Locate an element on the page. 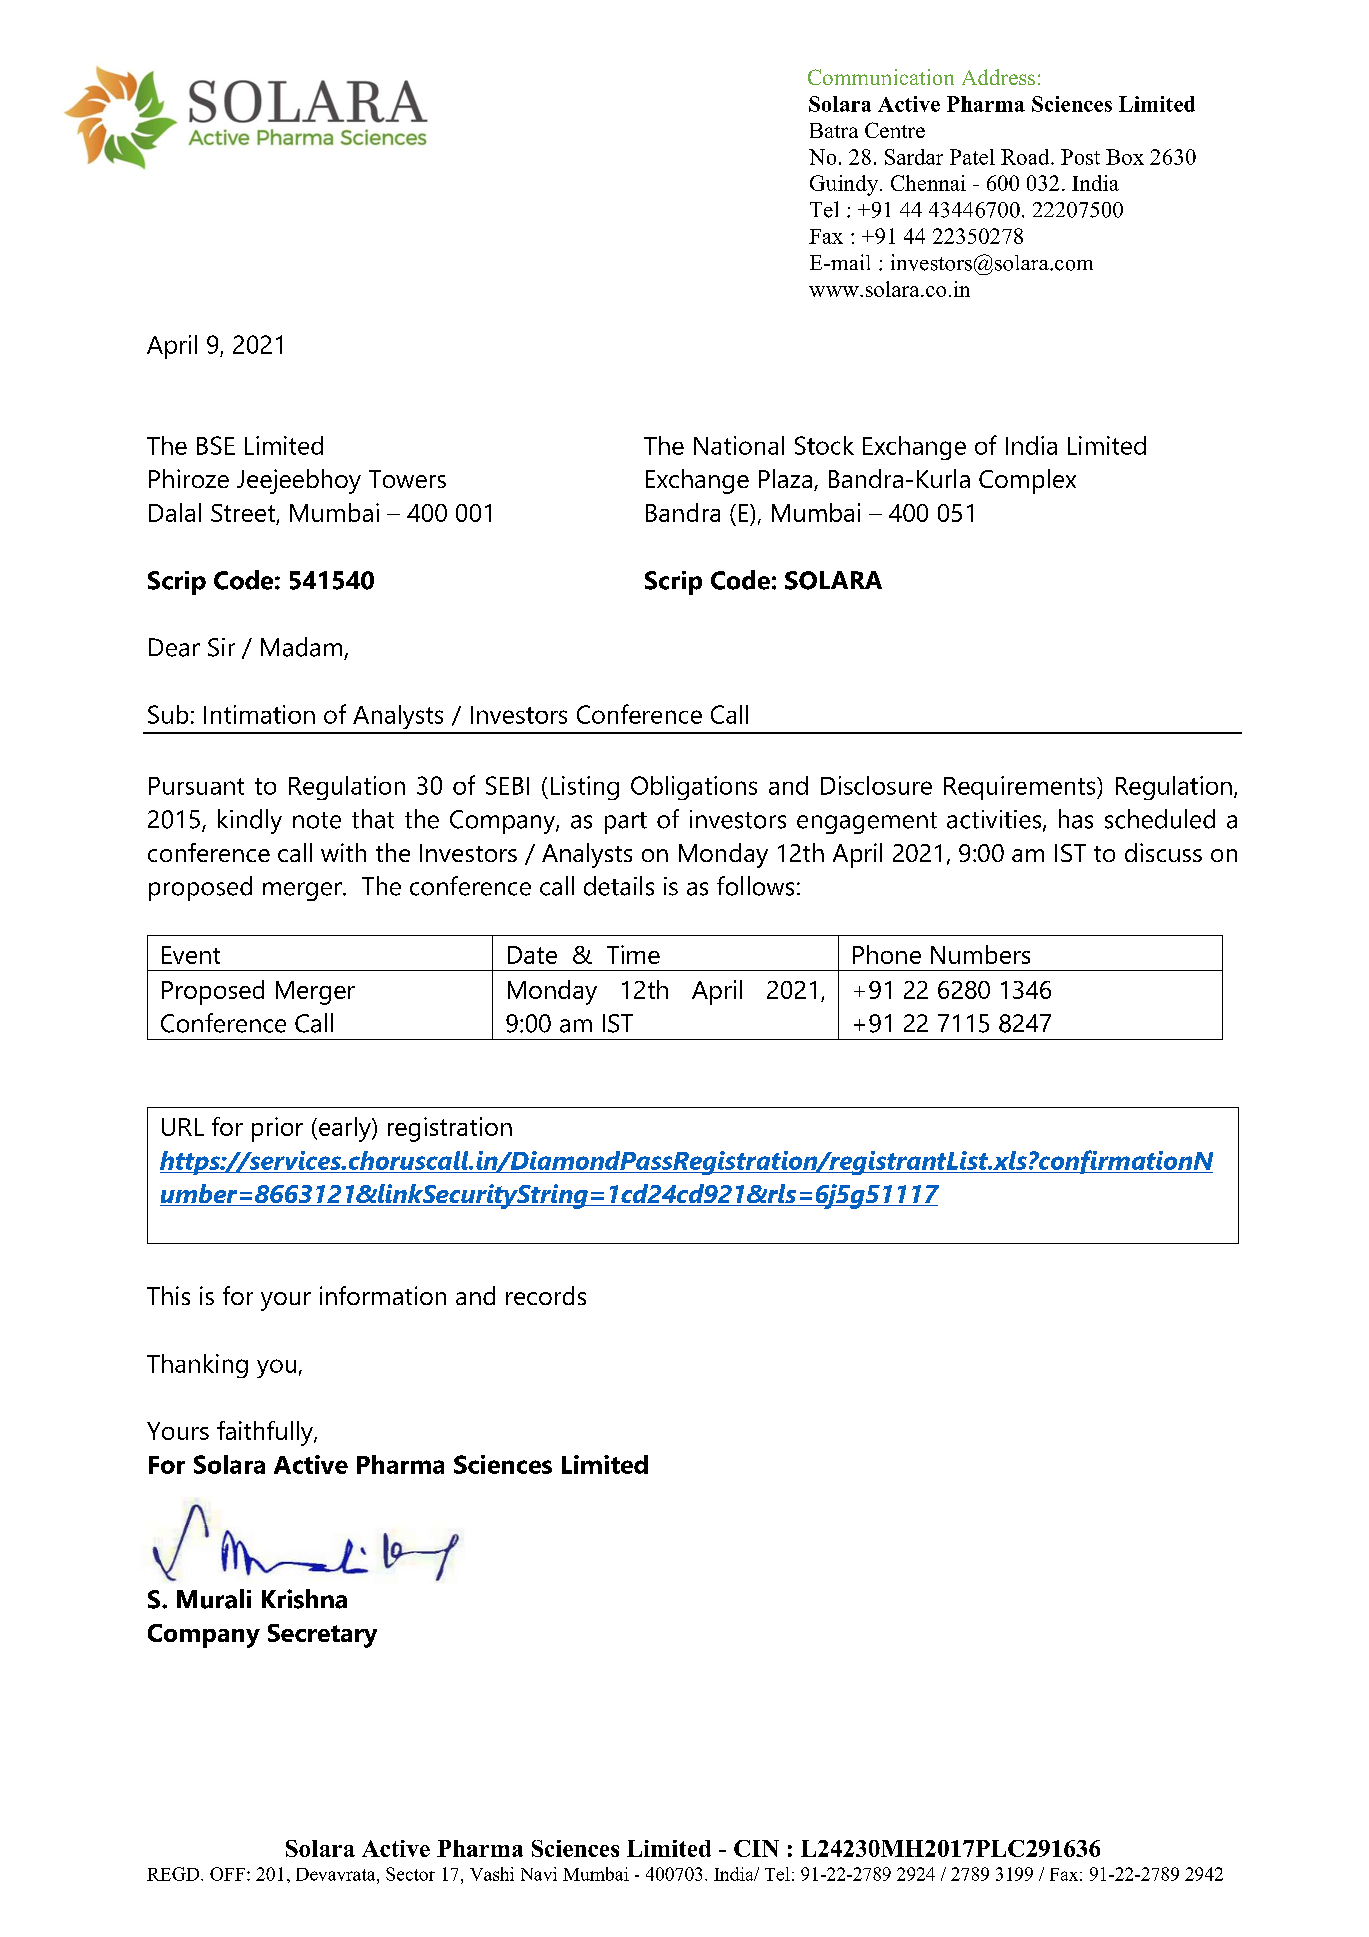  Event is located at coordinates (191, 955).
